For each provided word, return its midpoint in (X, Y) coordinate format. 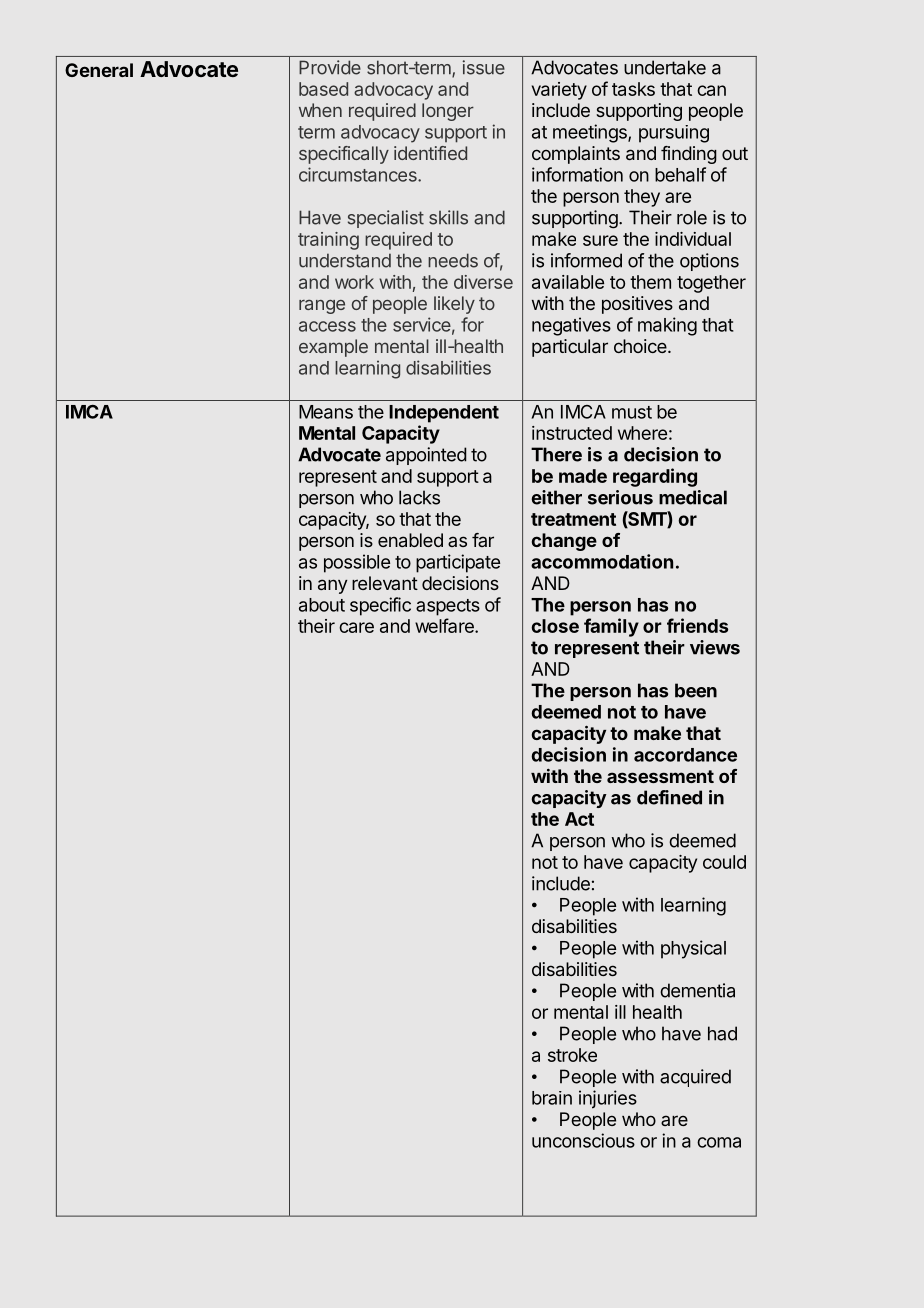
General (99, 70)
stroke (572, 1055)
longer (448, 112)
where (642, 433)
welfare (445, 625)
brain (552, 1098)
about (322, 605)
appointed (426, 456)
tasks (633, 89)
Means (326, 412)
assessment (660, 776)
